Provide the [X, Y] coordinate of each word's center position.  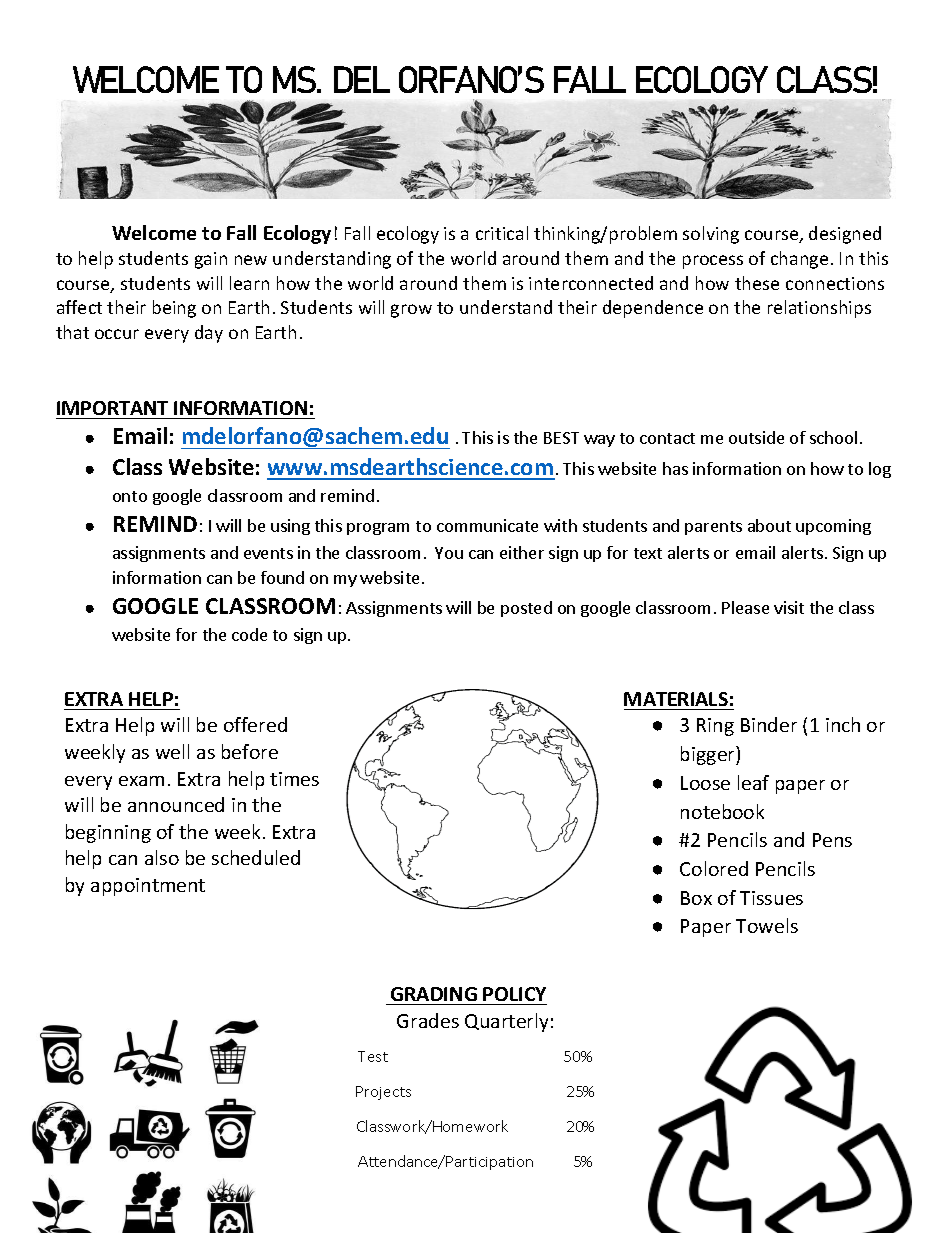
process [713, 262]
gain [211, 260]
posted [526, 609]
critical [502, 233]
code [249, 634]
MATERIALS [676, 699]
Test [373, 1056]
